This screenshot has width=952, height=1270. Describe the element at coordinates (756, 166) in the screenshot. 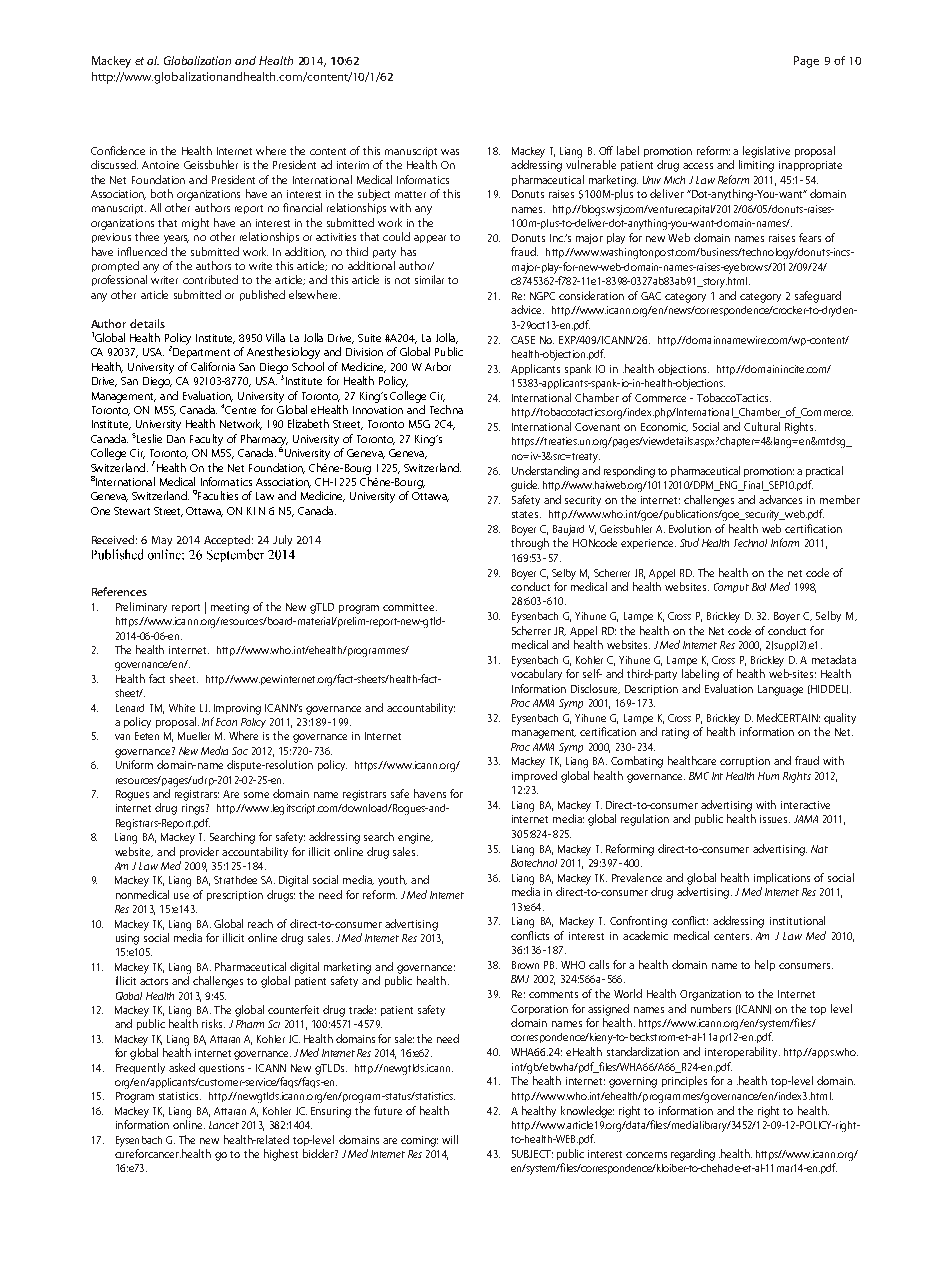

I see `limiting` at that location.
